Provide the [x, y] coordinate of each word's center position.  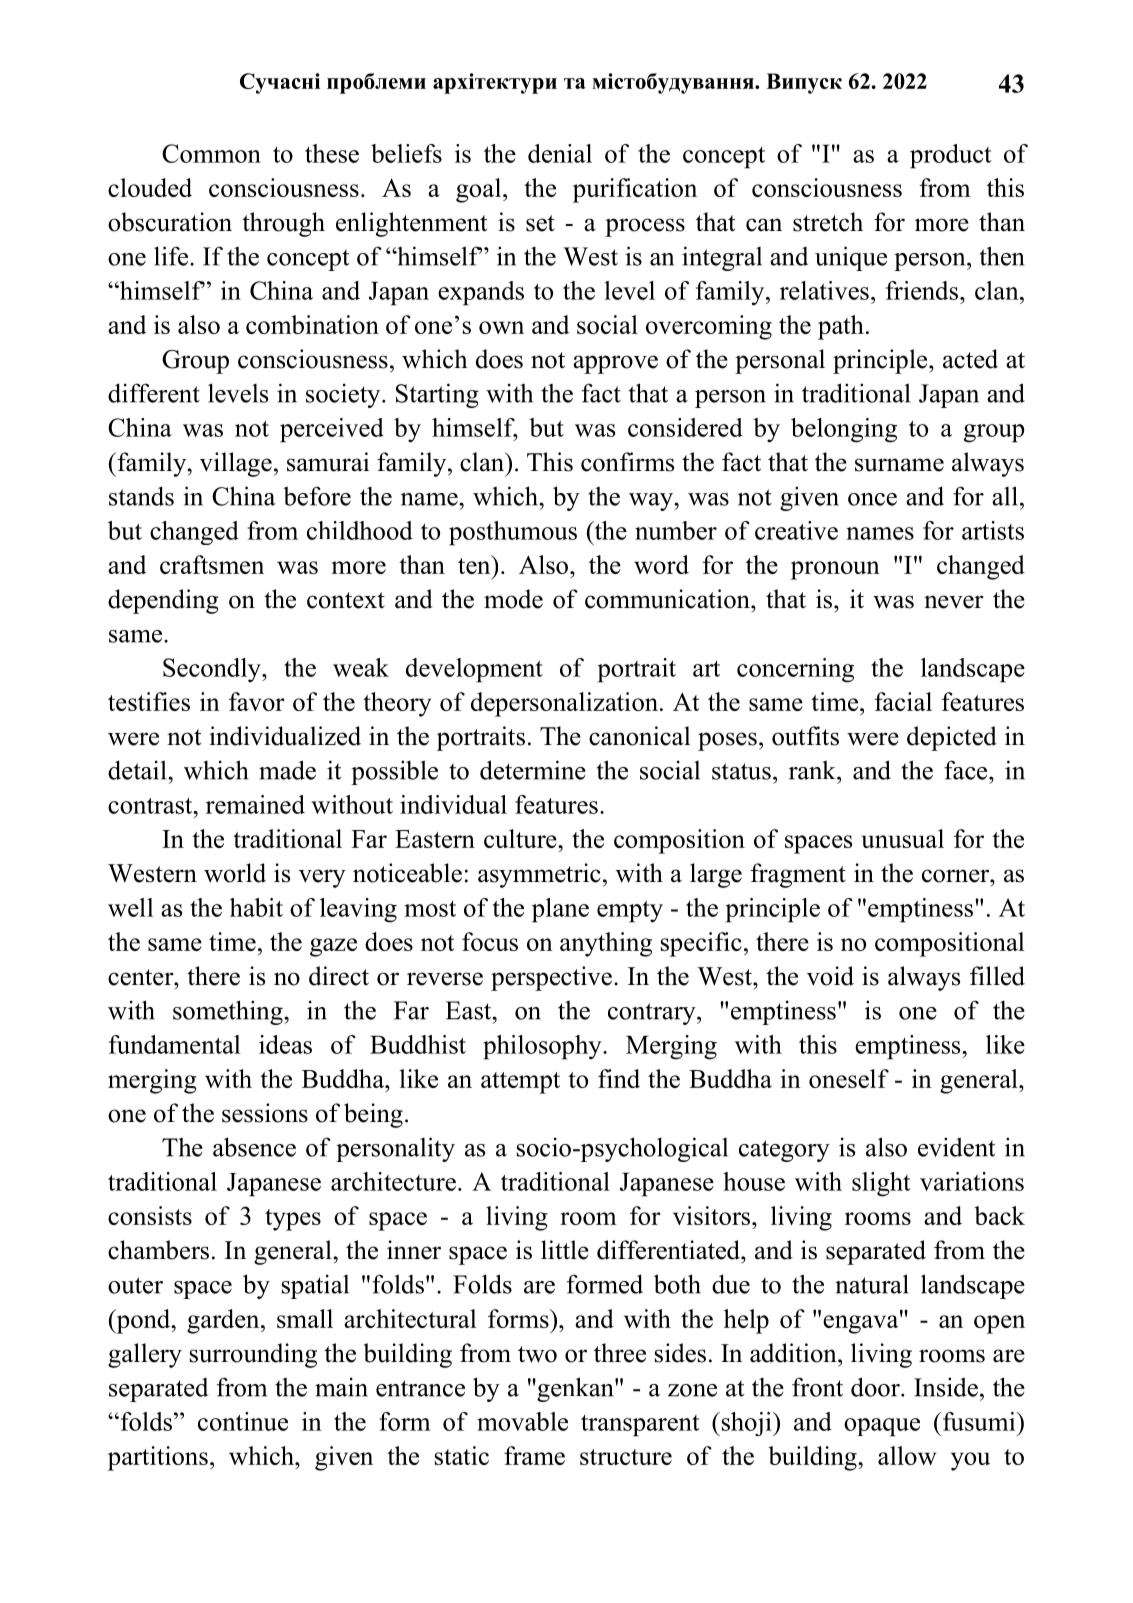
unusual [902, 838]
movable [522, 1421]
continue [243, 1421]
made [287, 770]
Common [211, 153]
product [951, 156]
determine [533, 770]
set [540, 223]
